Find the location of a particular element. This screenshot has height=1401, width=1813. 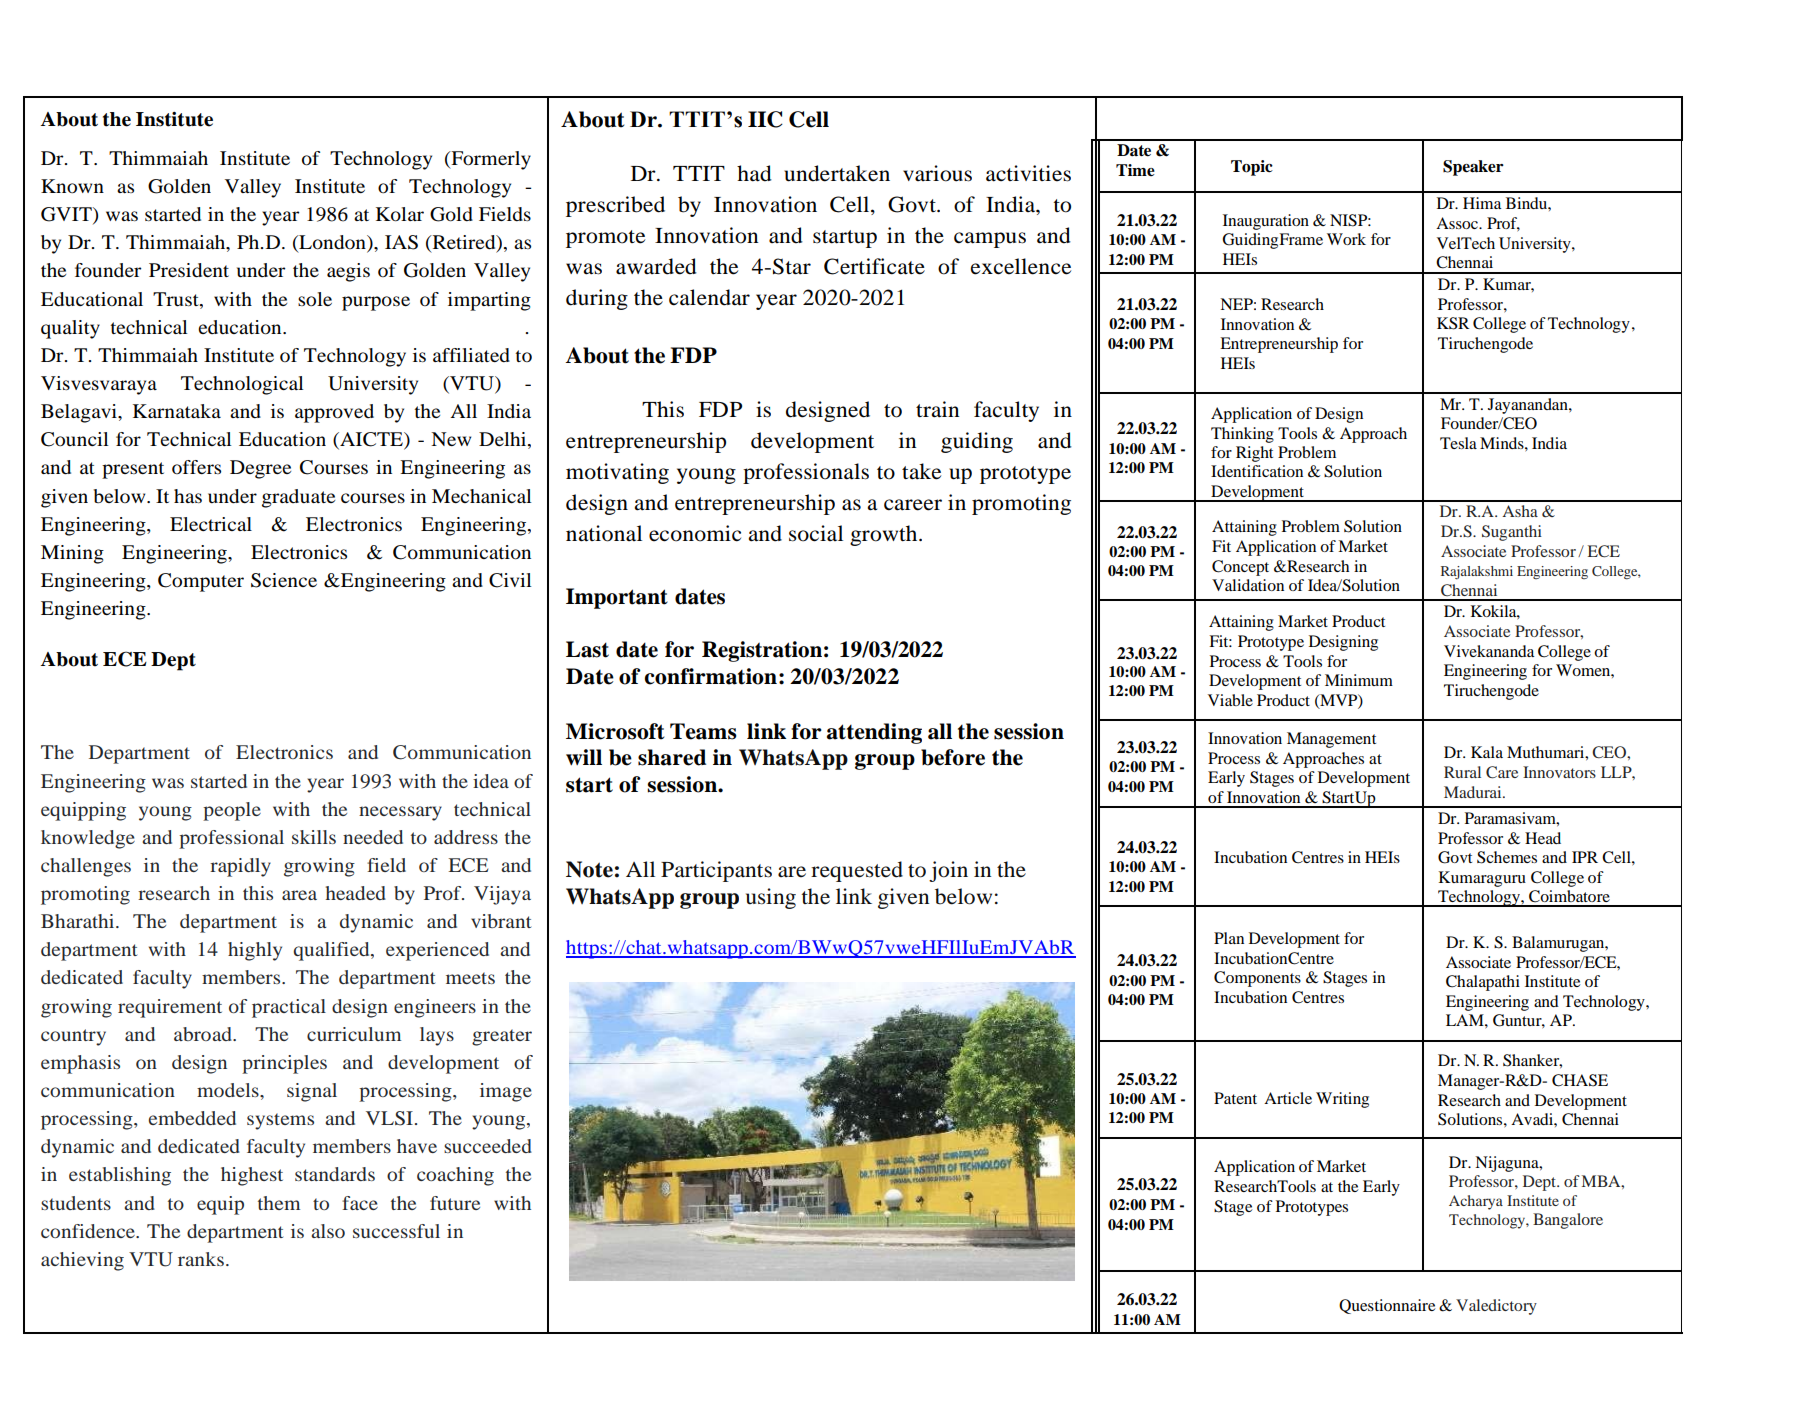

future is located at coordinates (455, 1203).
